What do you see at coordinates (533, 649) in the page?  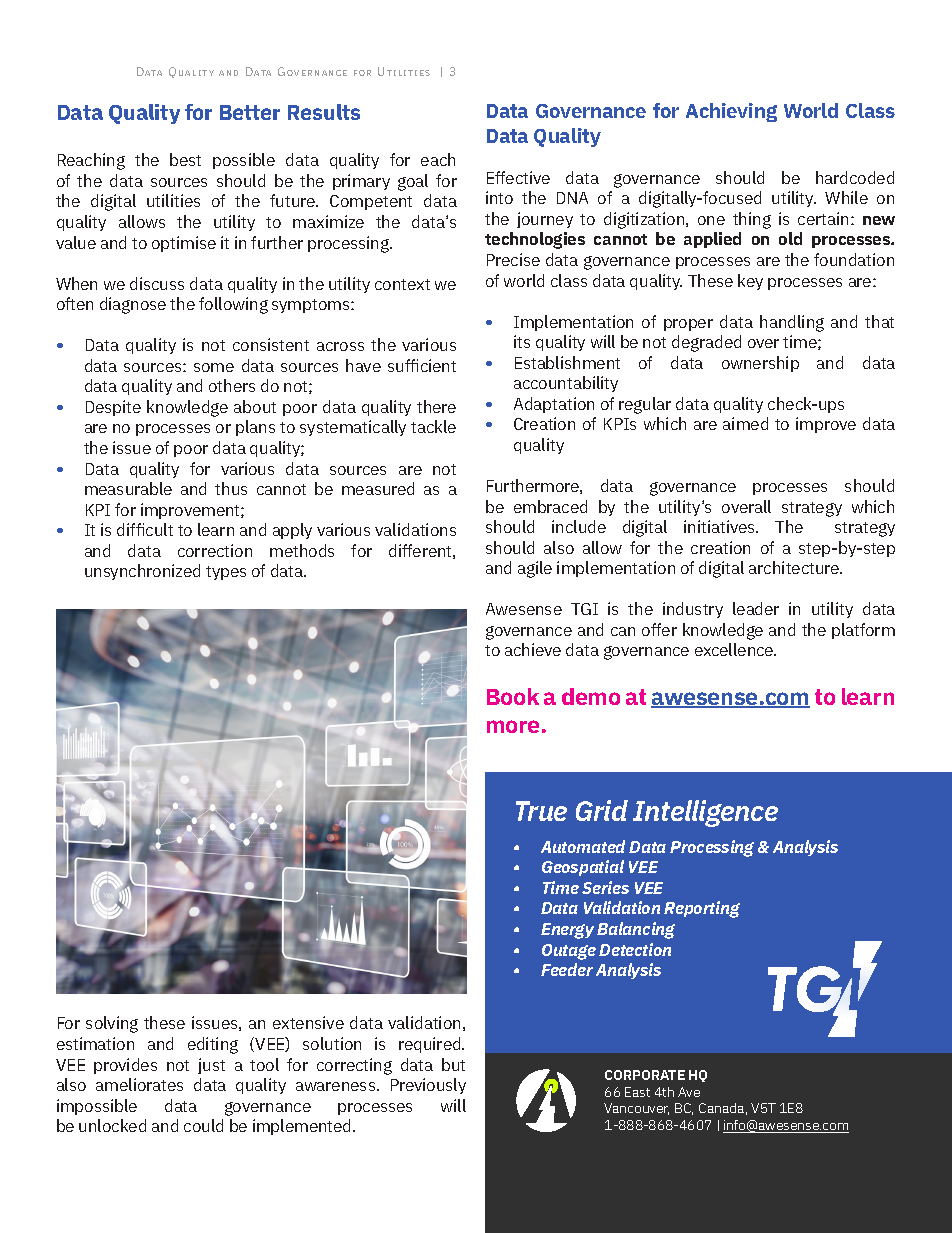 I see `achieve` at bounding box center [533, 649].
